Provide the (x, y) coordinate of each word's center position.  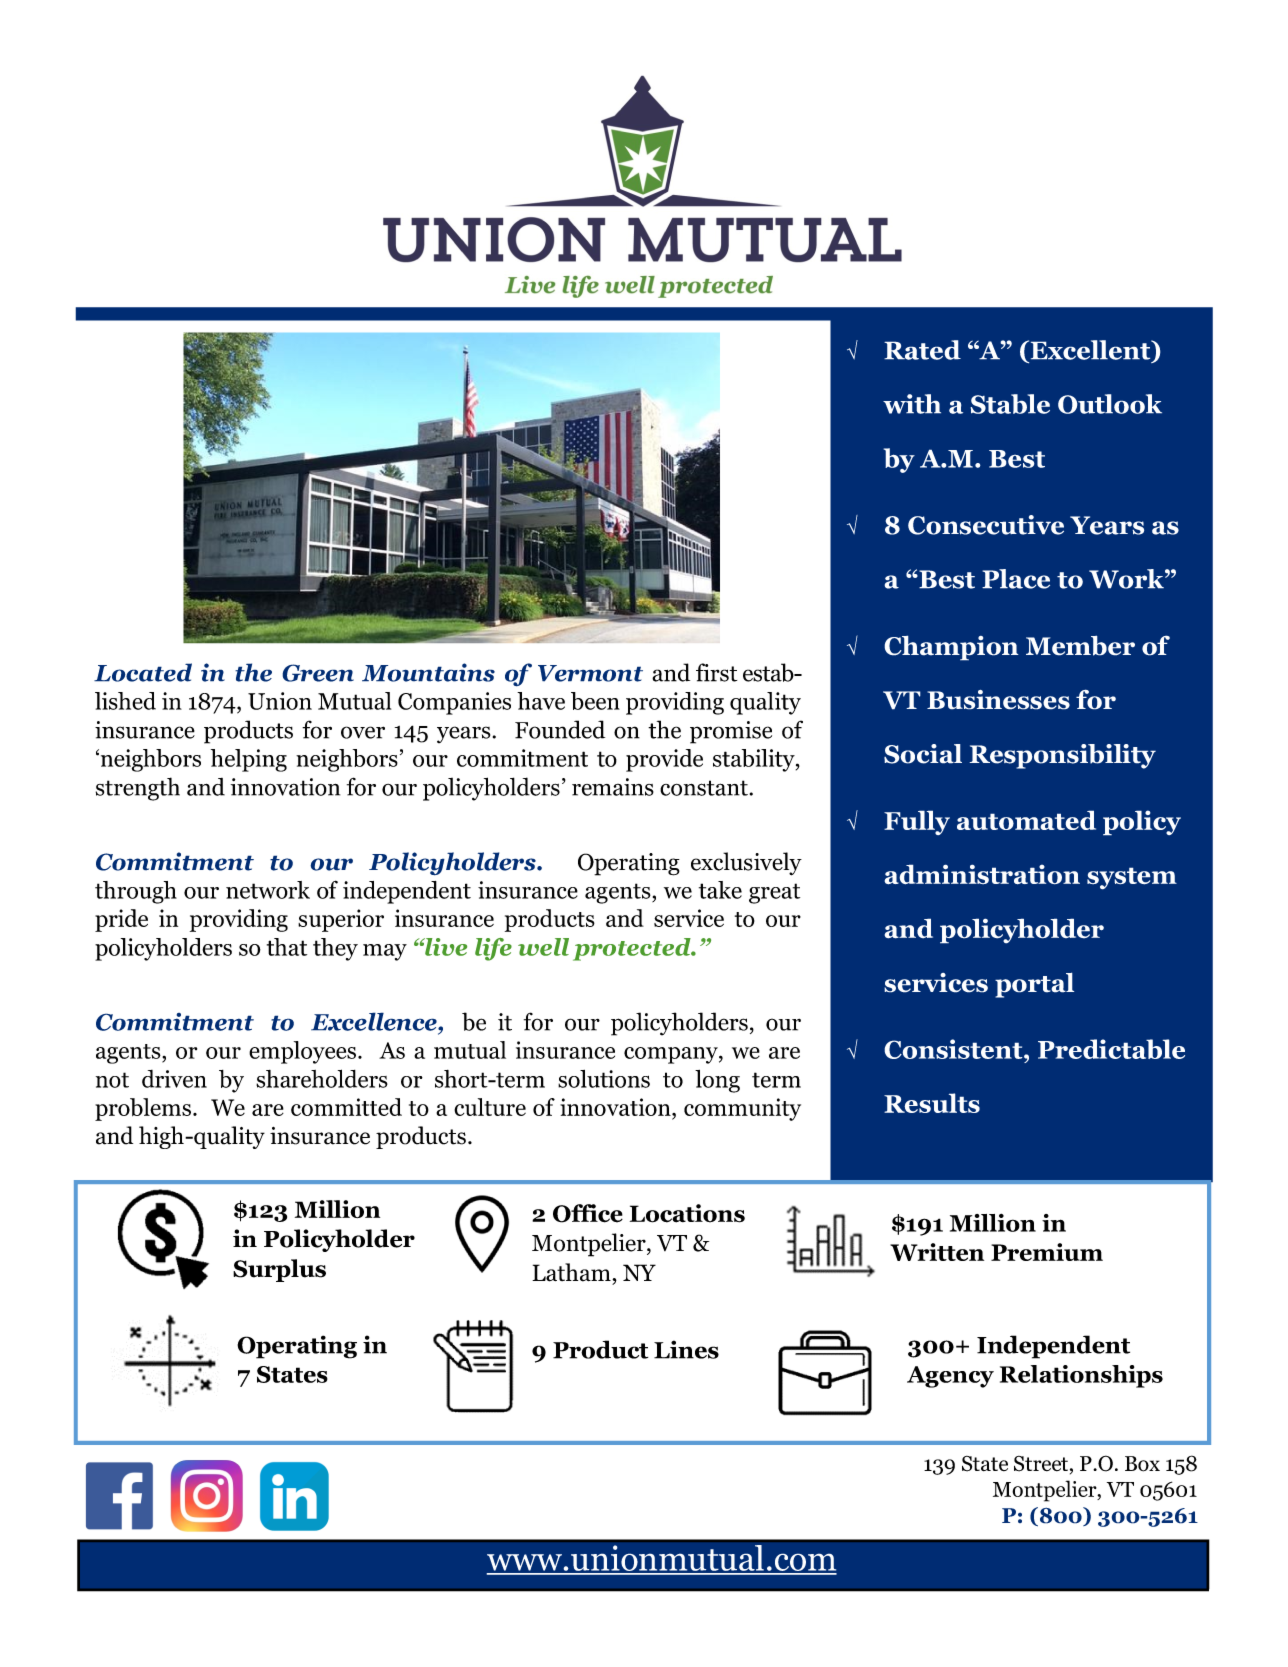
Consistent (954, 1049)
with (912, 404)
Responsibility (1062, 756)
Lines (686, 1349)
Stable (1010, 404)
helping (249, 760)
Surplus (279, 1270)
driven (174, 1079)
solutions (604, 1079)
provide (664, 760)
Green (318, 673)
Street (1041, 1464)
